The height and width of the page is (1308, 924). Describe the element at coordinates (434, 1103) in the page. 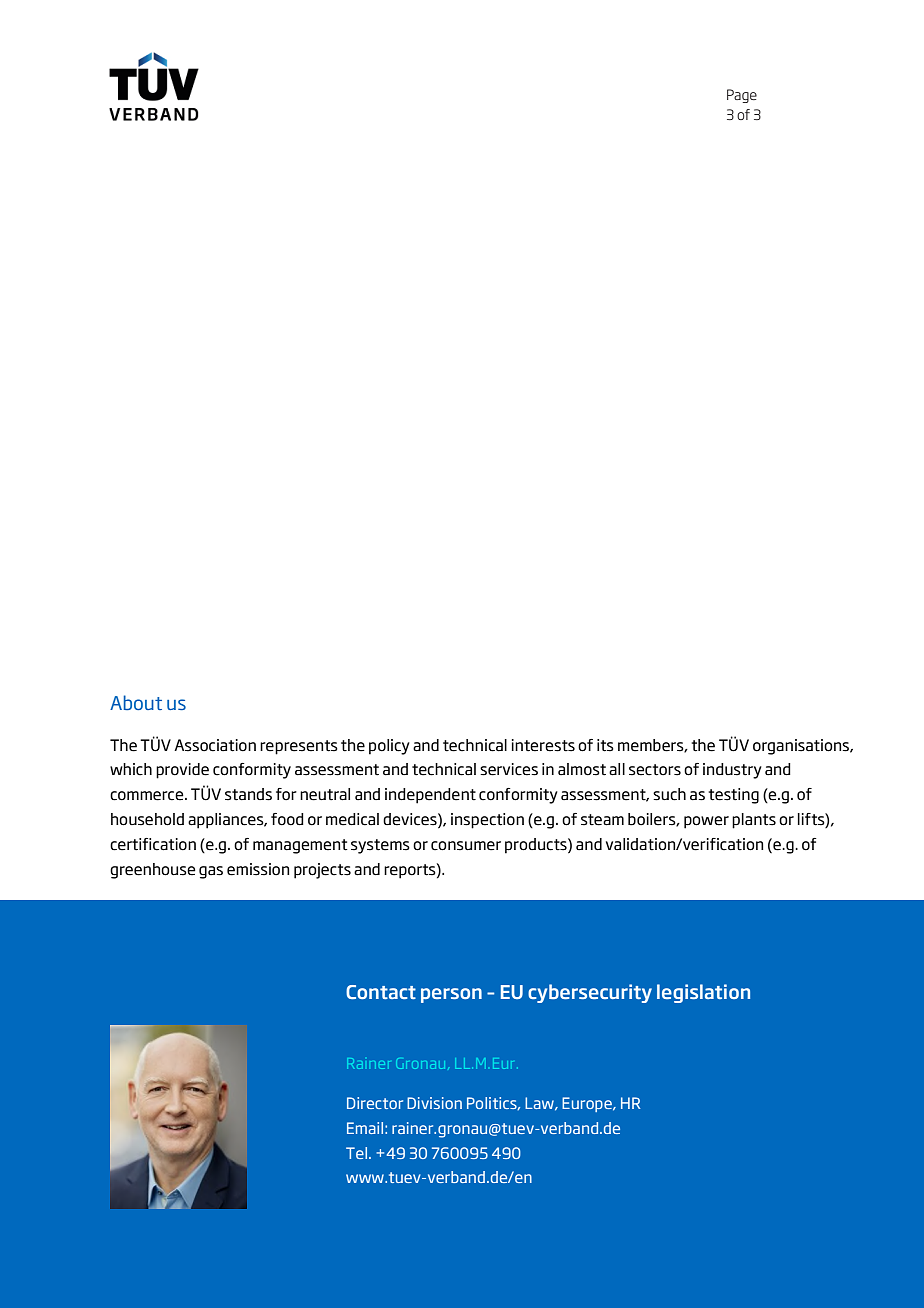

I see `Division` at that location.
